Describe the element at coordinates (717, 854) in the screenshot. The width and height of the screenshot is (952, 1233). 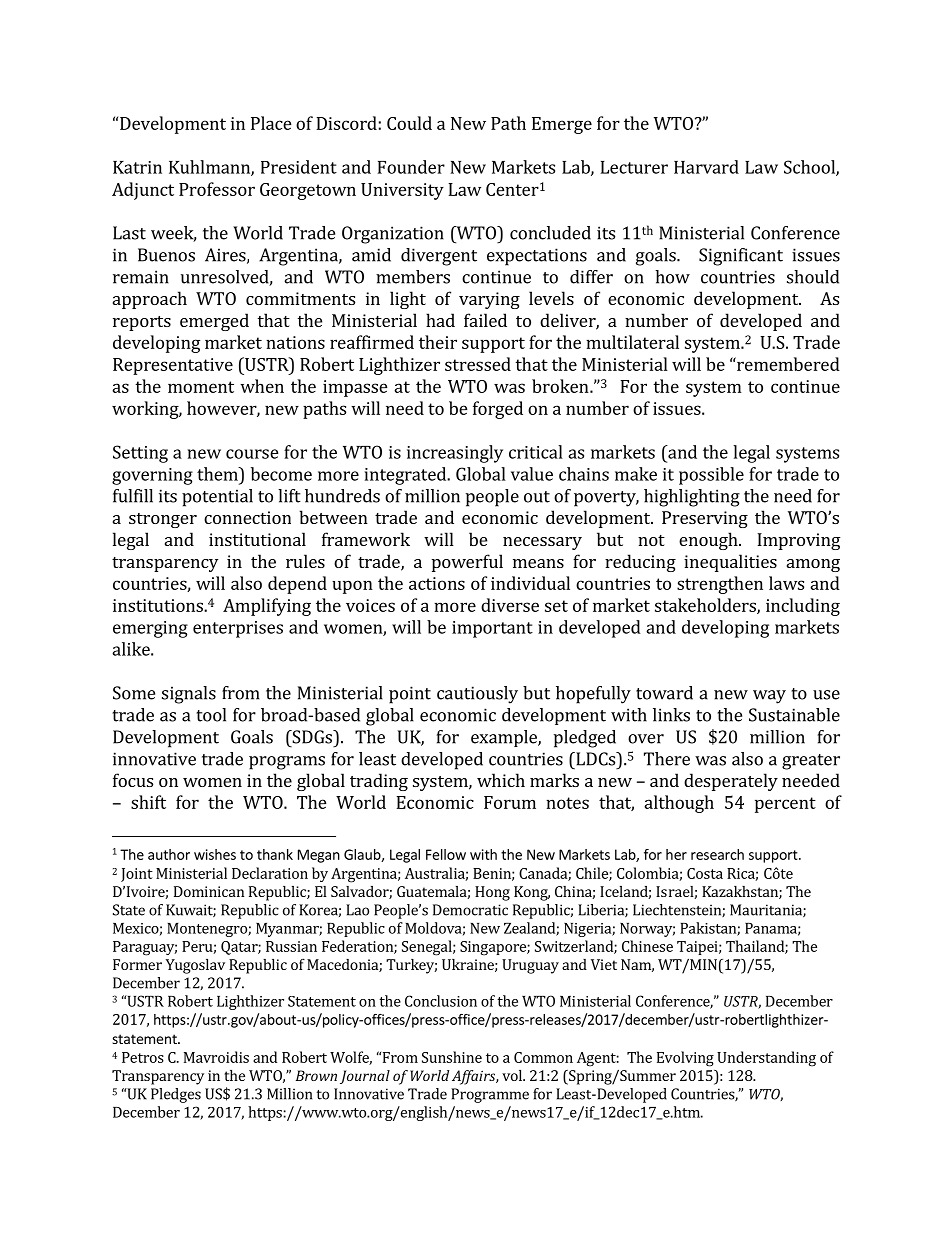
I see `research` at that location.
